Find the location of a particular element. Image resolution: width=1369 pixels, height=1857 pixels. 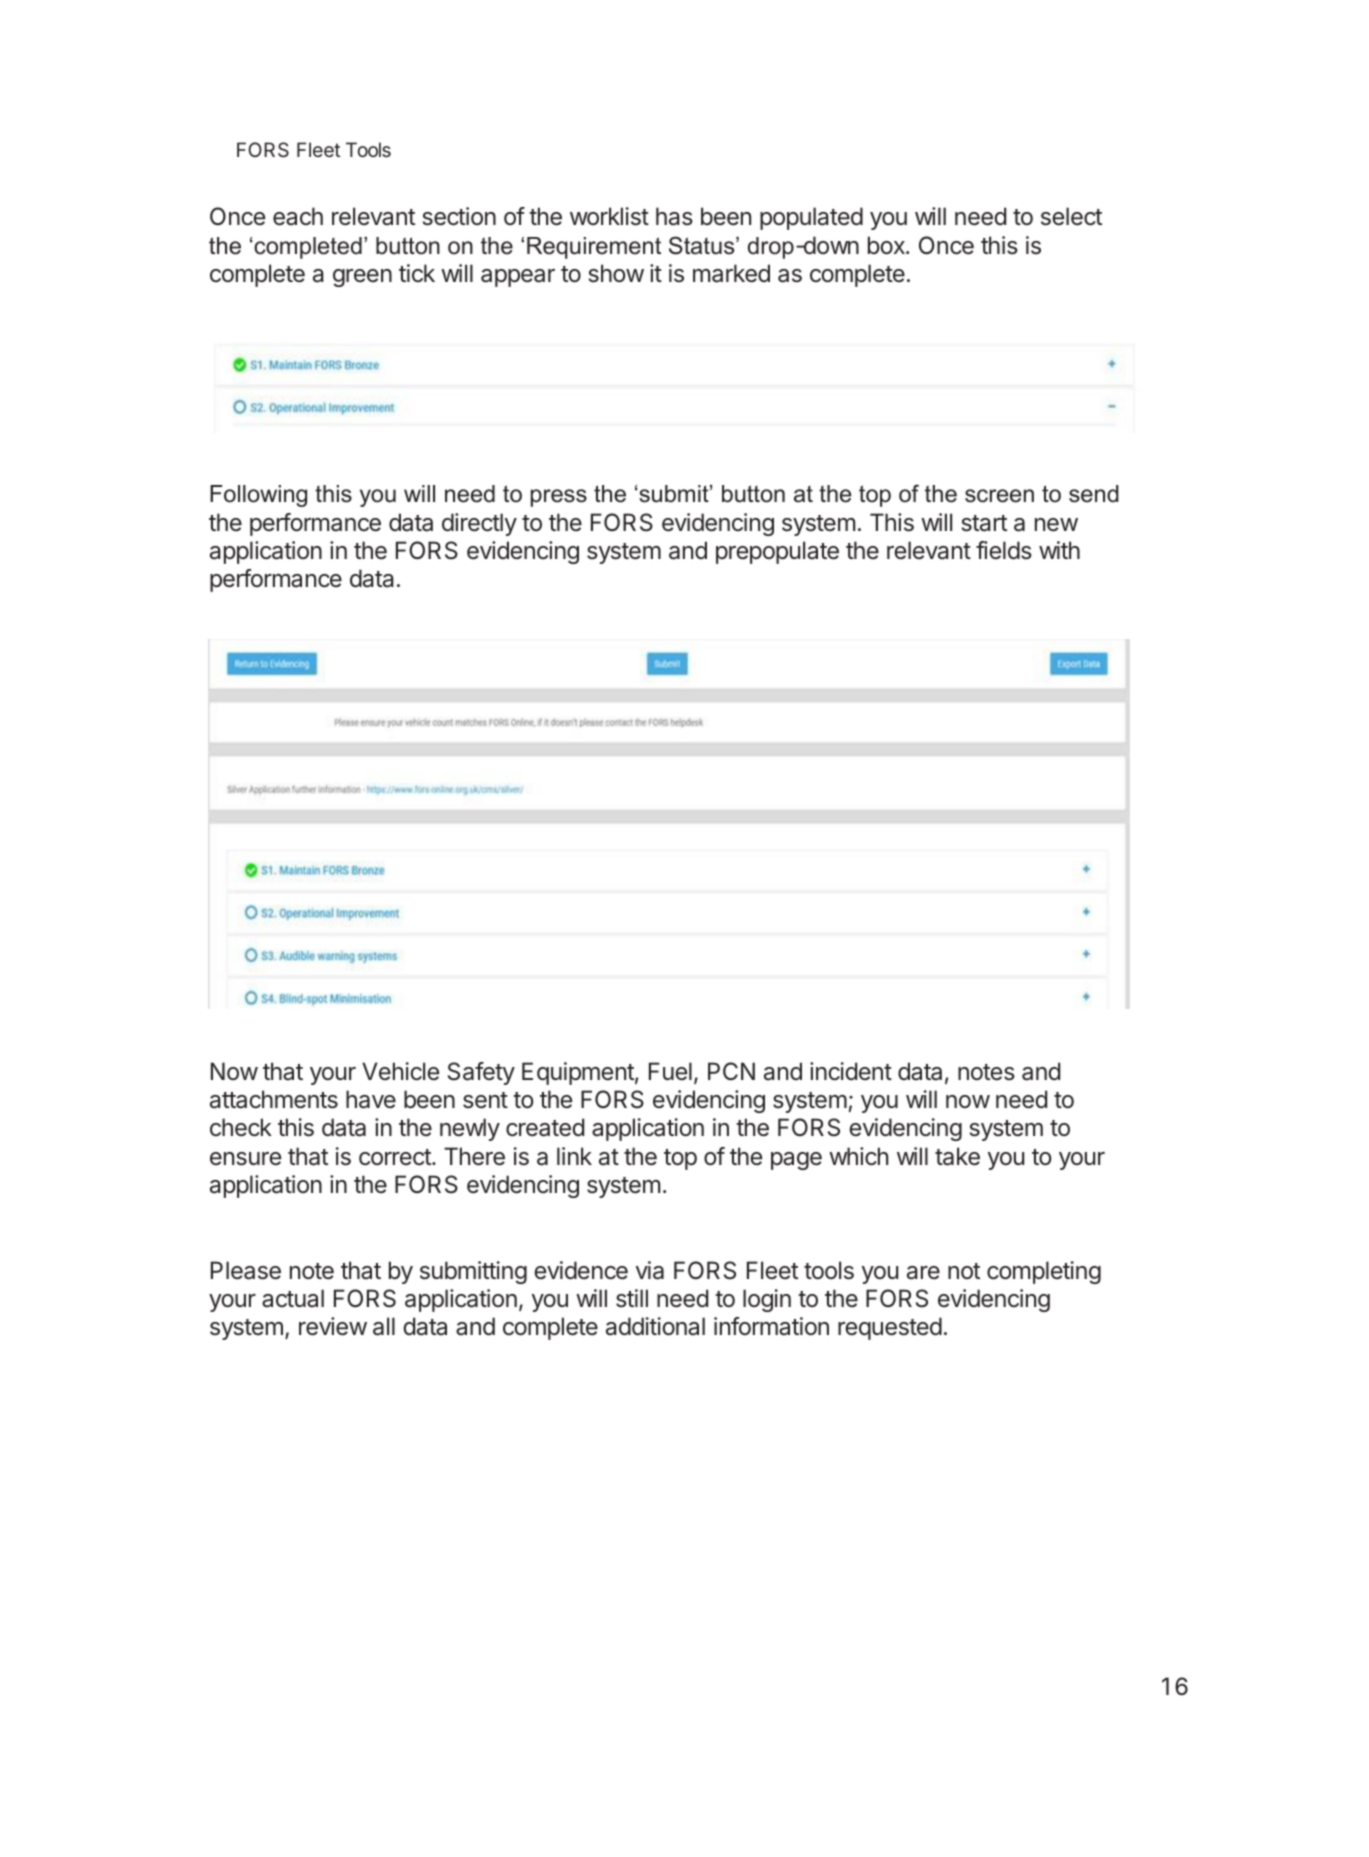

review is located at coordinates (333, 1326).
